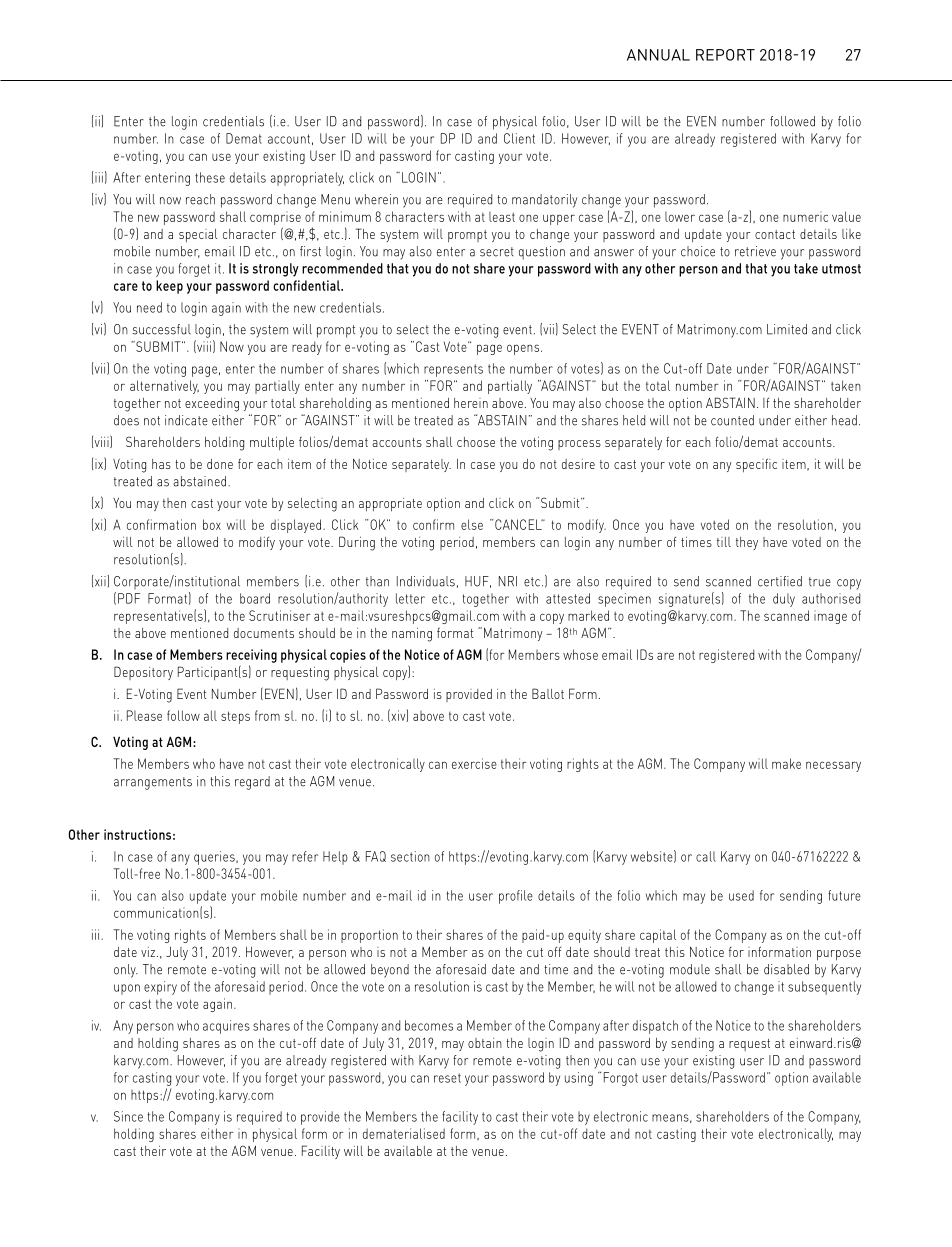 This screenshot has width=952, height=1247. Describe the element at coordinates (453, 370) in the screenshot. I see `represents` at that location.
